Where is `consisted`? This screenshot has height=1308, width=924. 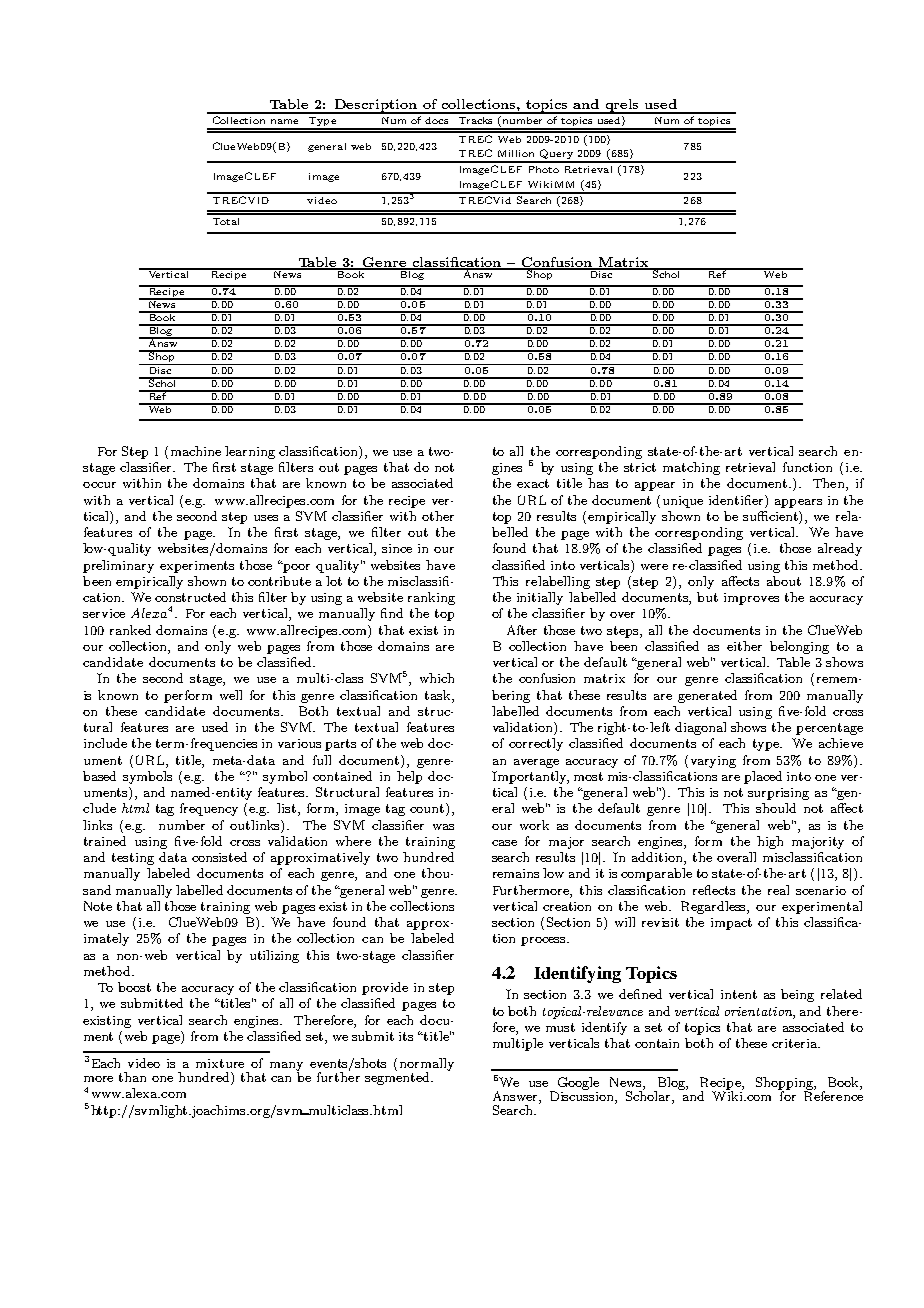 consisted is located at coordinates (219, 857).
